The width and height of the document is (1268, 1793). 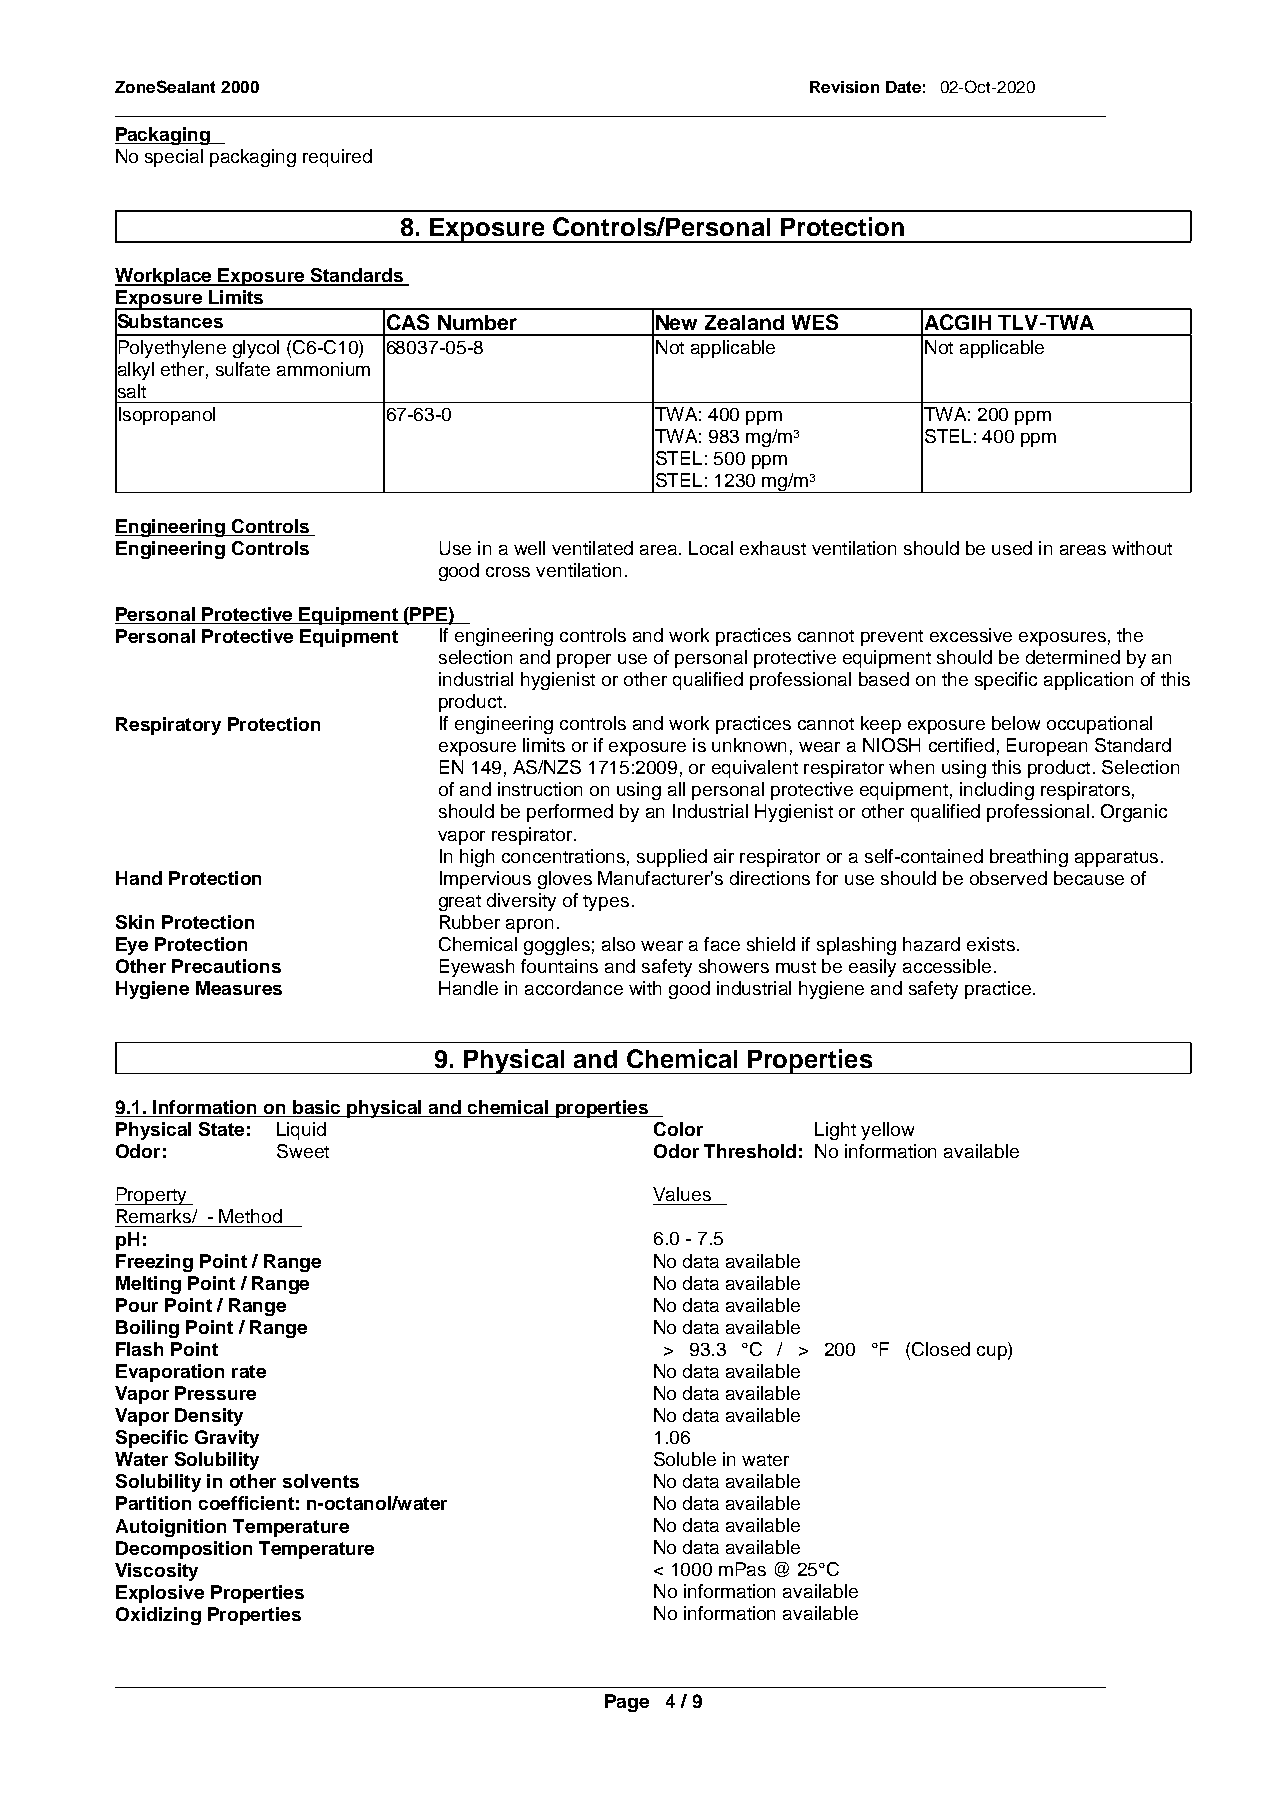 What do you see at coordinates (250, 1216) in the document?
I see `Method` at bounding box center [250, 1216].
